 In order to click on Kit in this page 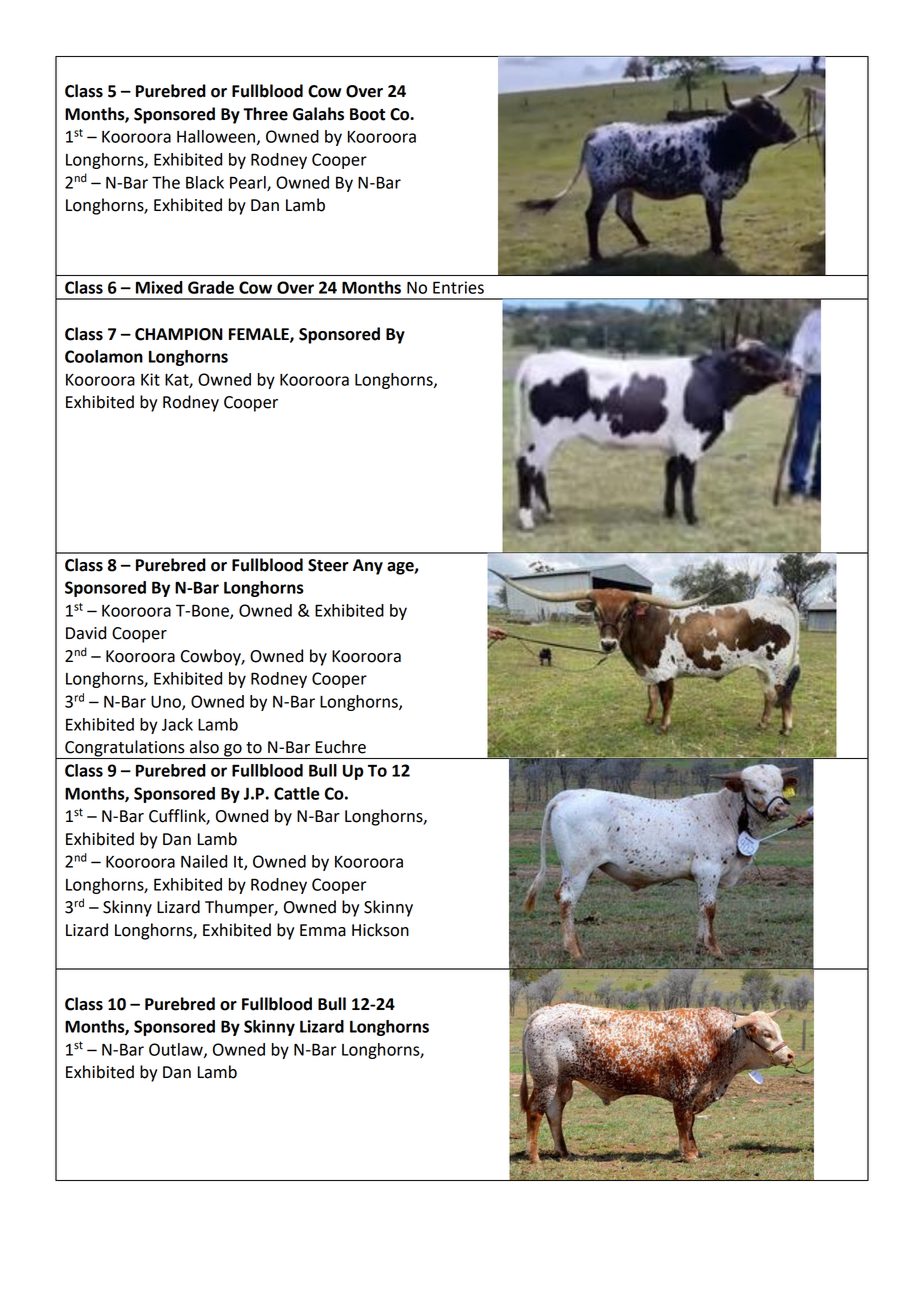, I will do `click(150, 379)`.
